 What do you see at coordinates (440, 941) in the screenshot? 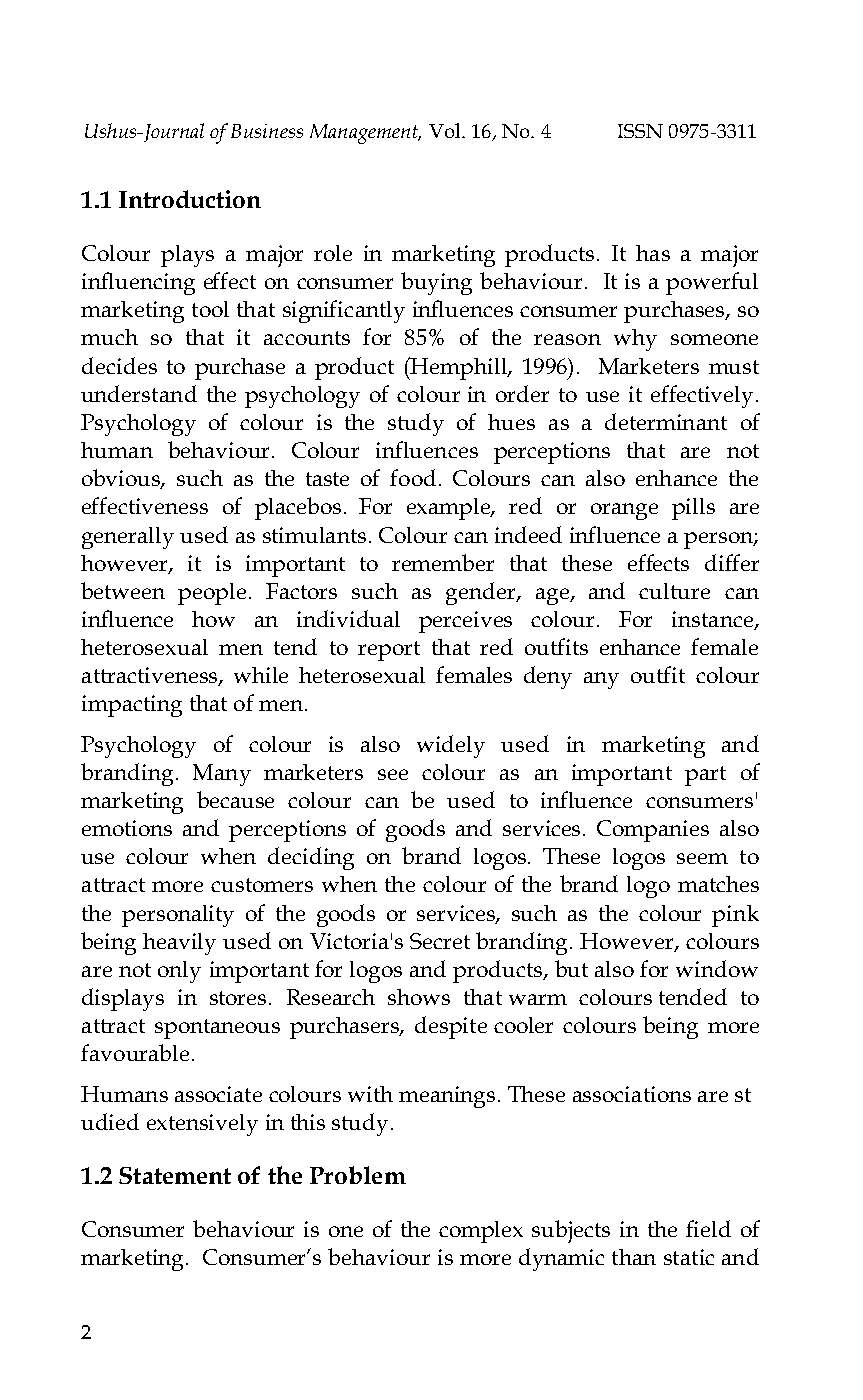
I see `Secret` at bounding box center [440, 941].
